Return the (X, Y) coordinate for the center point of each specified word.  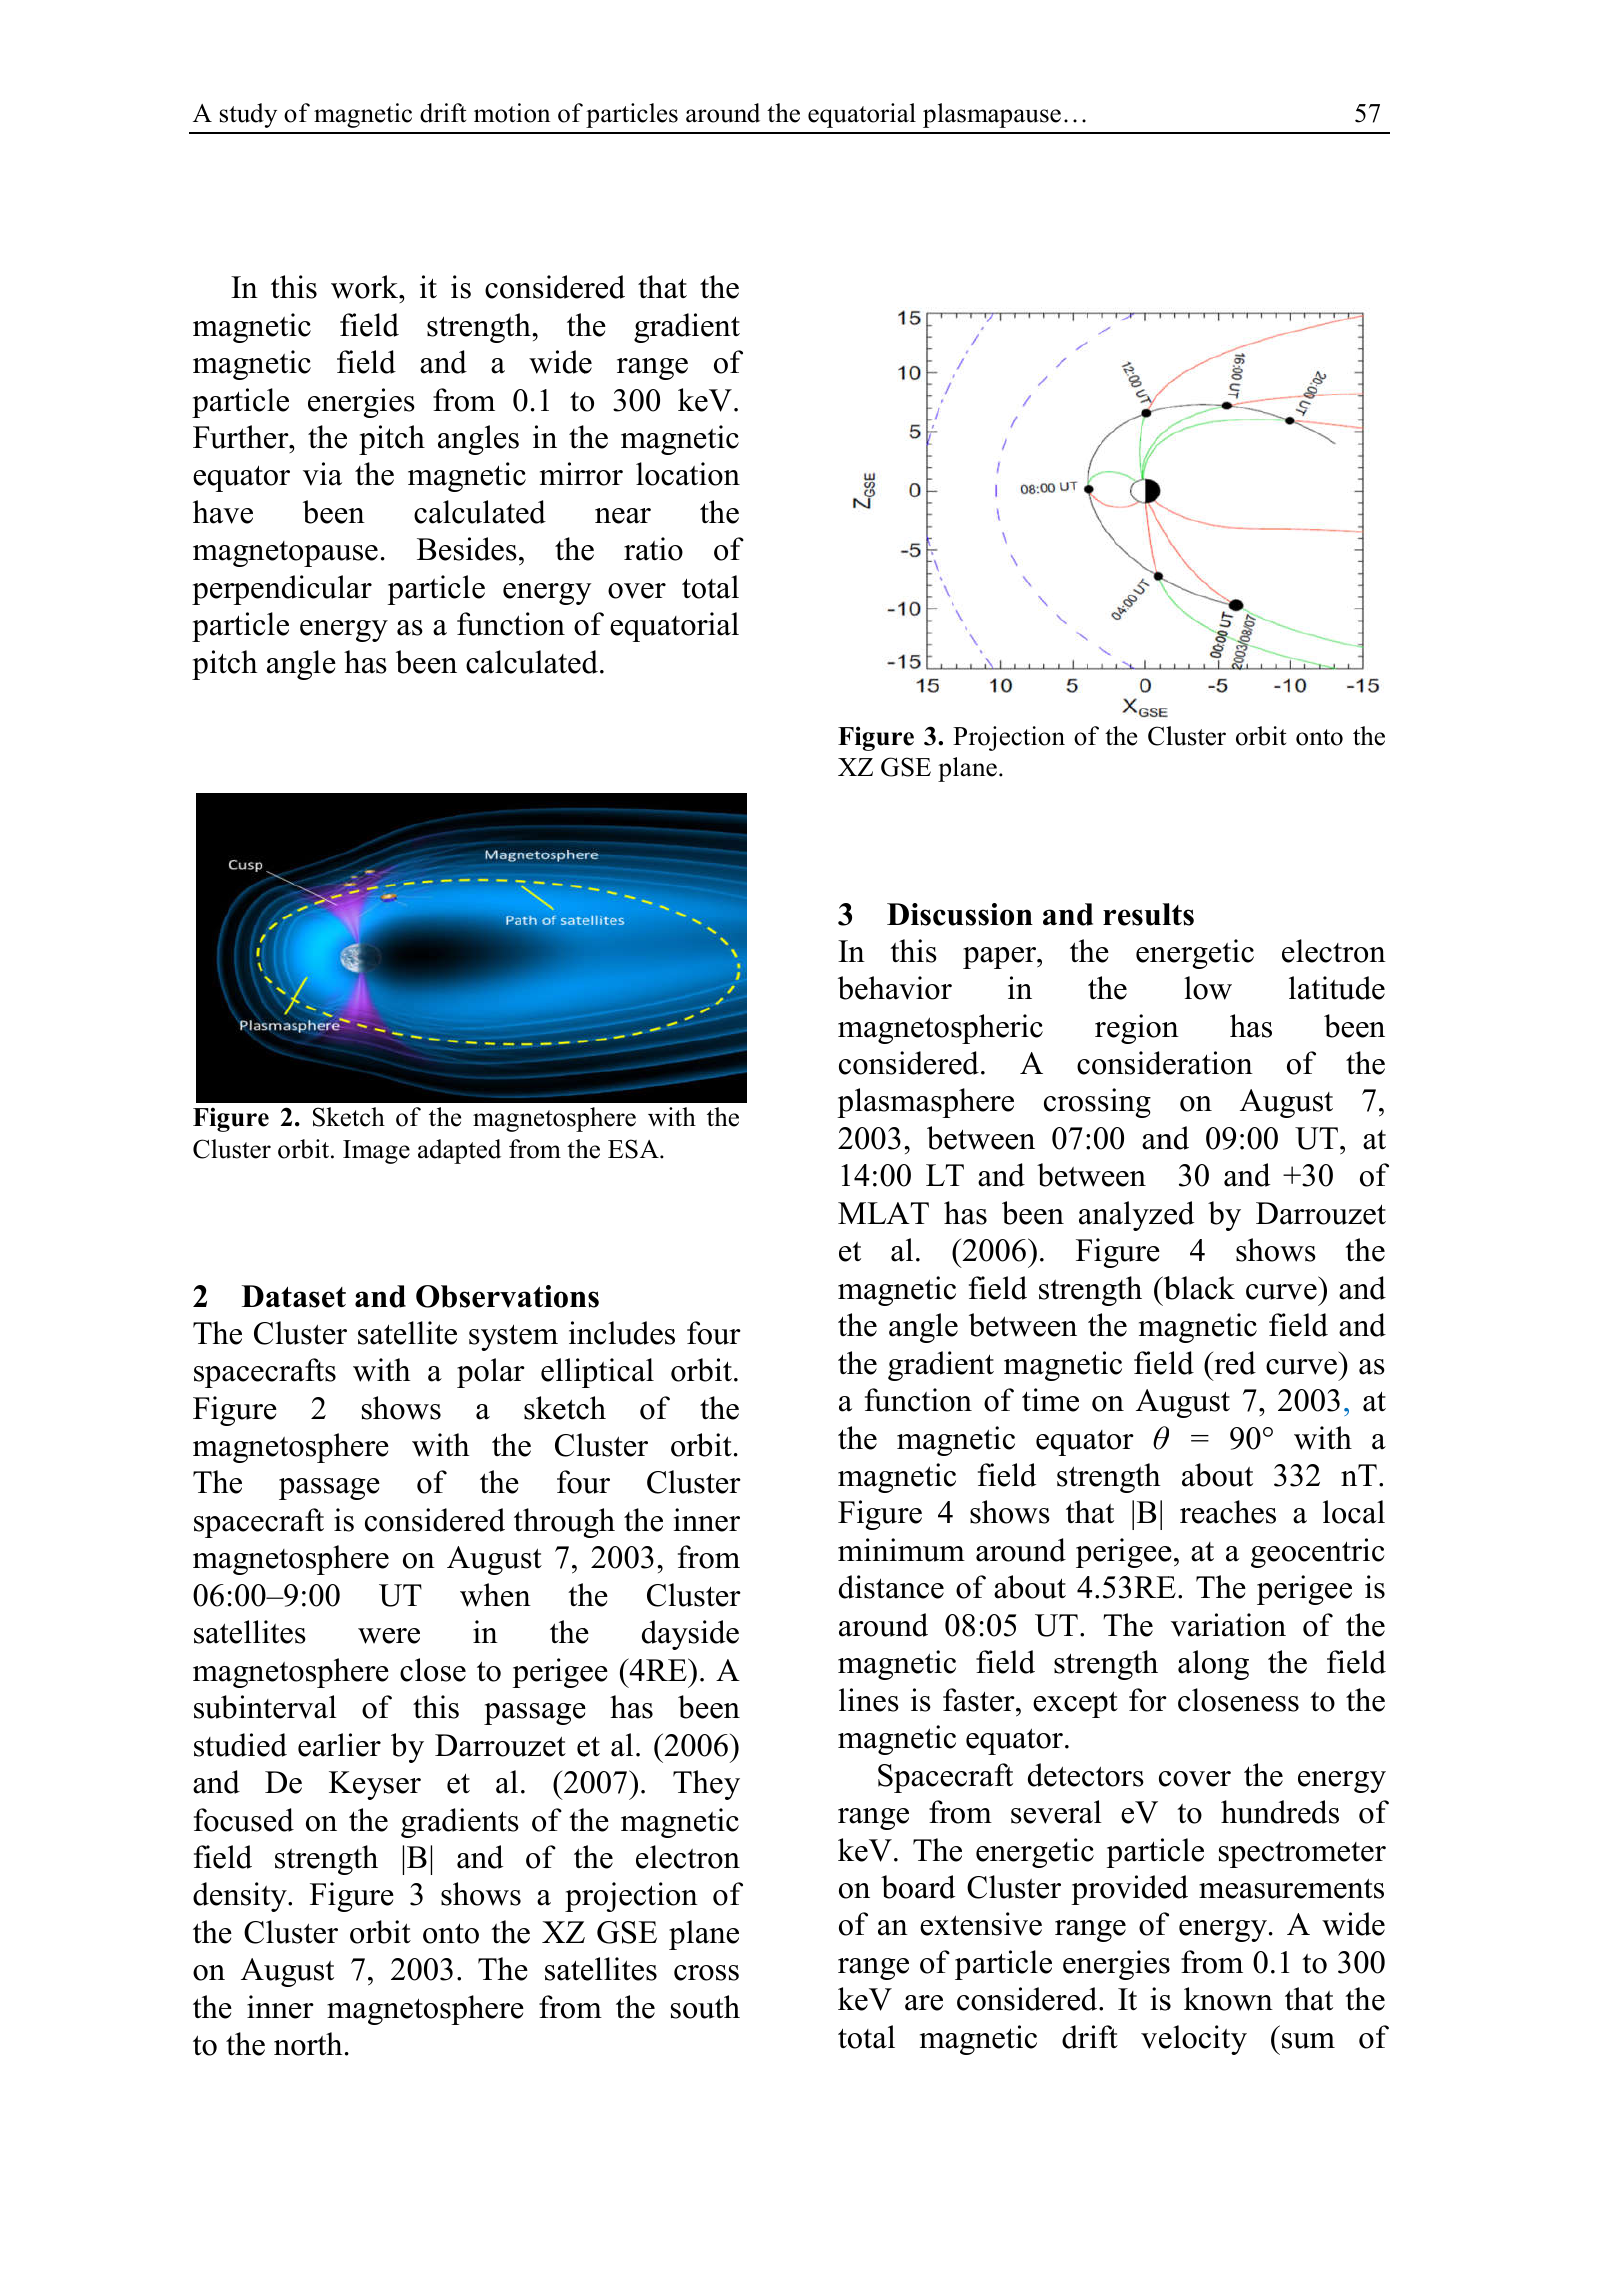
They (706, 1785)
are (924, 2003)
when (495, 1595)
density (241, 1897)
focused (244, 1820)
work (366, 287)
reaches (1228, 1512)
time (1050, 1400)
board (918, 1887)
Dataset (294, 1296)
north (308, 2044)
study (248, 115)
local (1354, 1512)
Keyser (375, 1785)
